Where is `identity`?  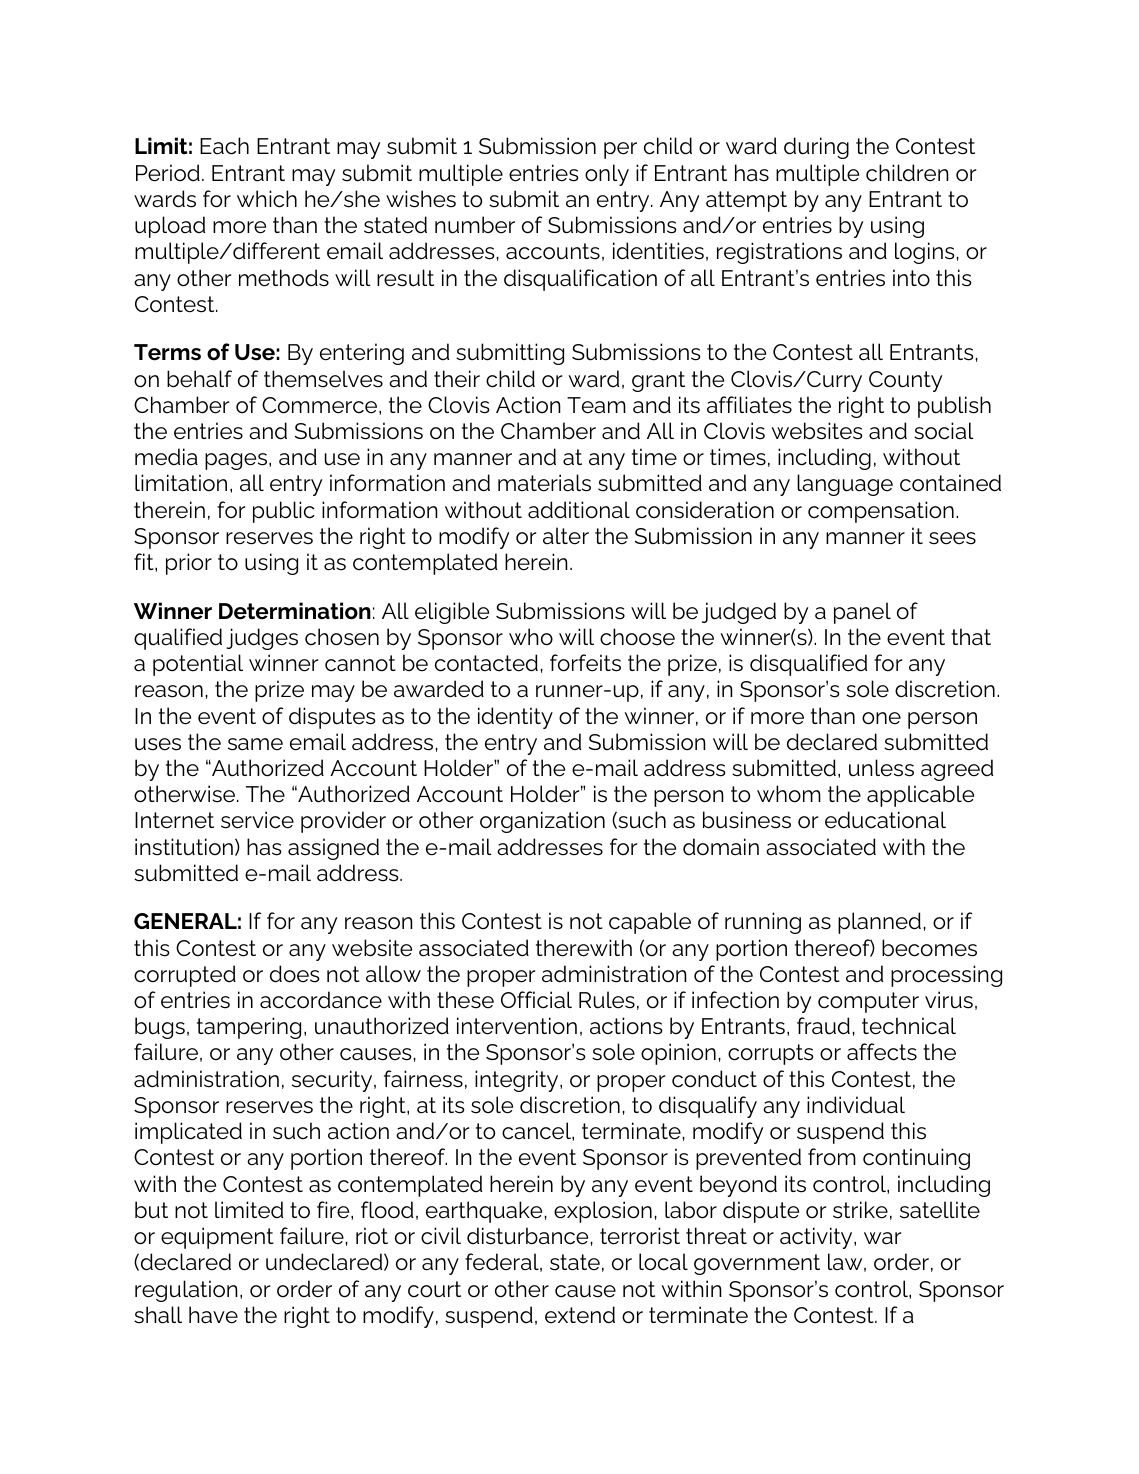 identity is located at coordinates (515, 718).
